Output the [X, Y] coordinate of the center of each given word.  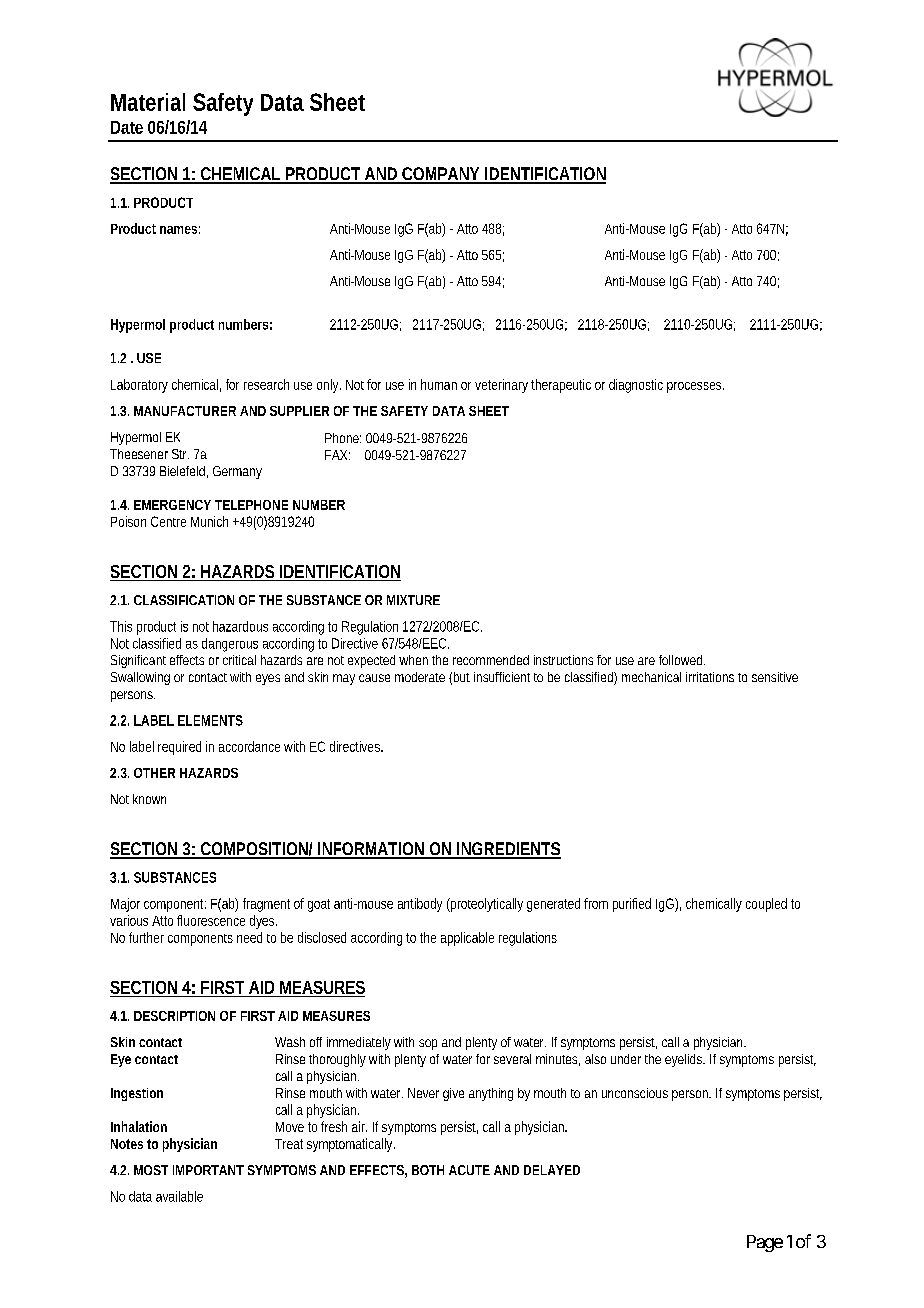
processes [695, 387]
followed [682, 660]
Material [148, 102]
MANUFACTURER [185, 411]
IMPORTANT [208, 1170]
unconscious [635, 1093]
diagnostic [636, 386]
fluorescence [211, 920]
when [413, 660]
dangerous [230, 645]
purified [632, 905]
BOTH [428, 1170]
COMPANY [440, 175]
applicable [467, 939]
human [439, 384]
